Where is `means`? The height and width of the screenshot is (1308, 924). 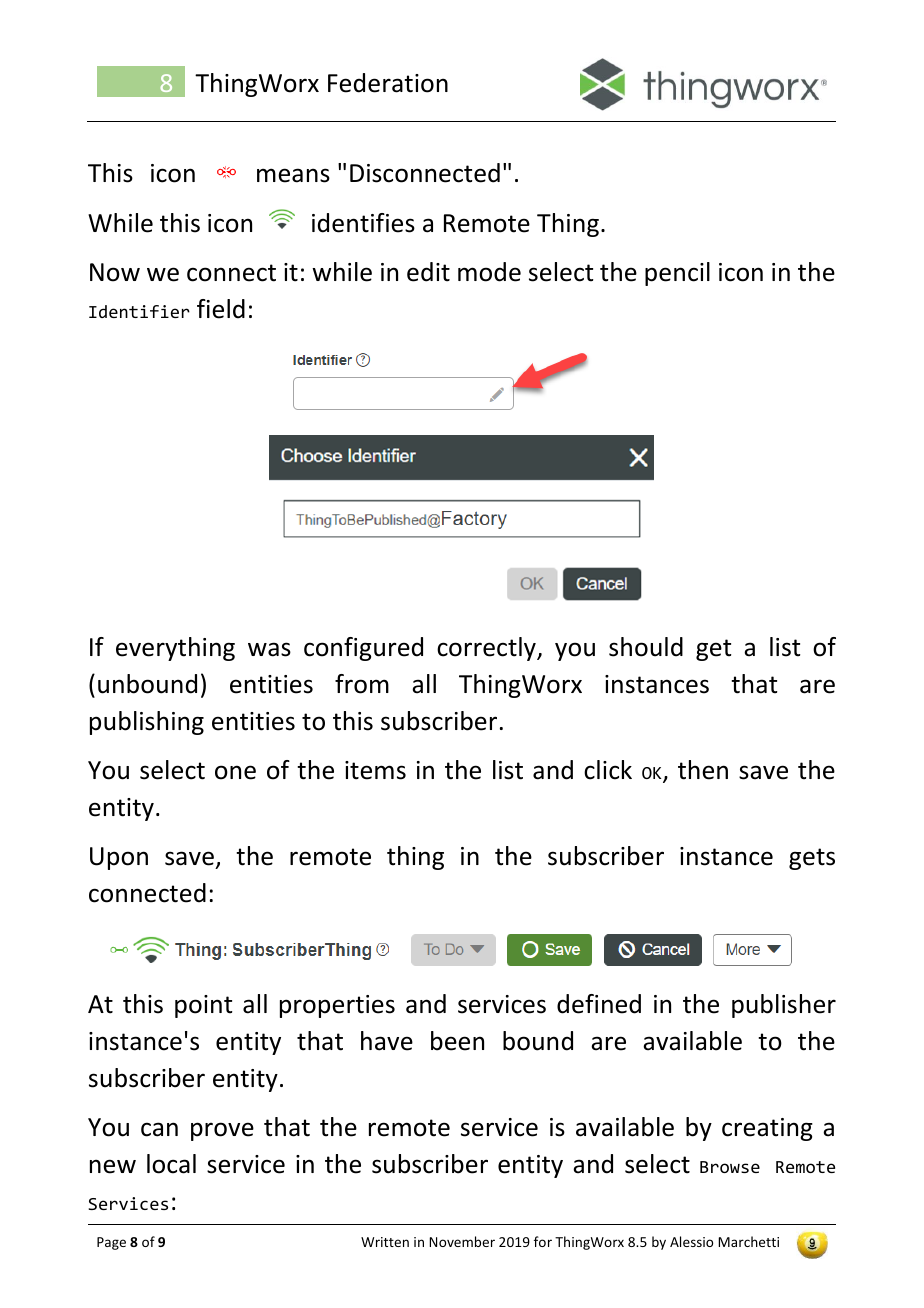 means is located at coordinates (293, 175).
